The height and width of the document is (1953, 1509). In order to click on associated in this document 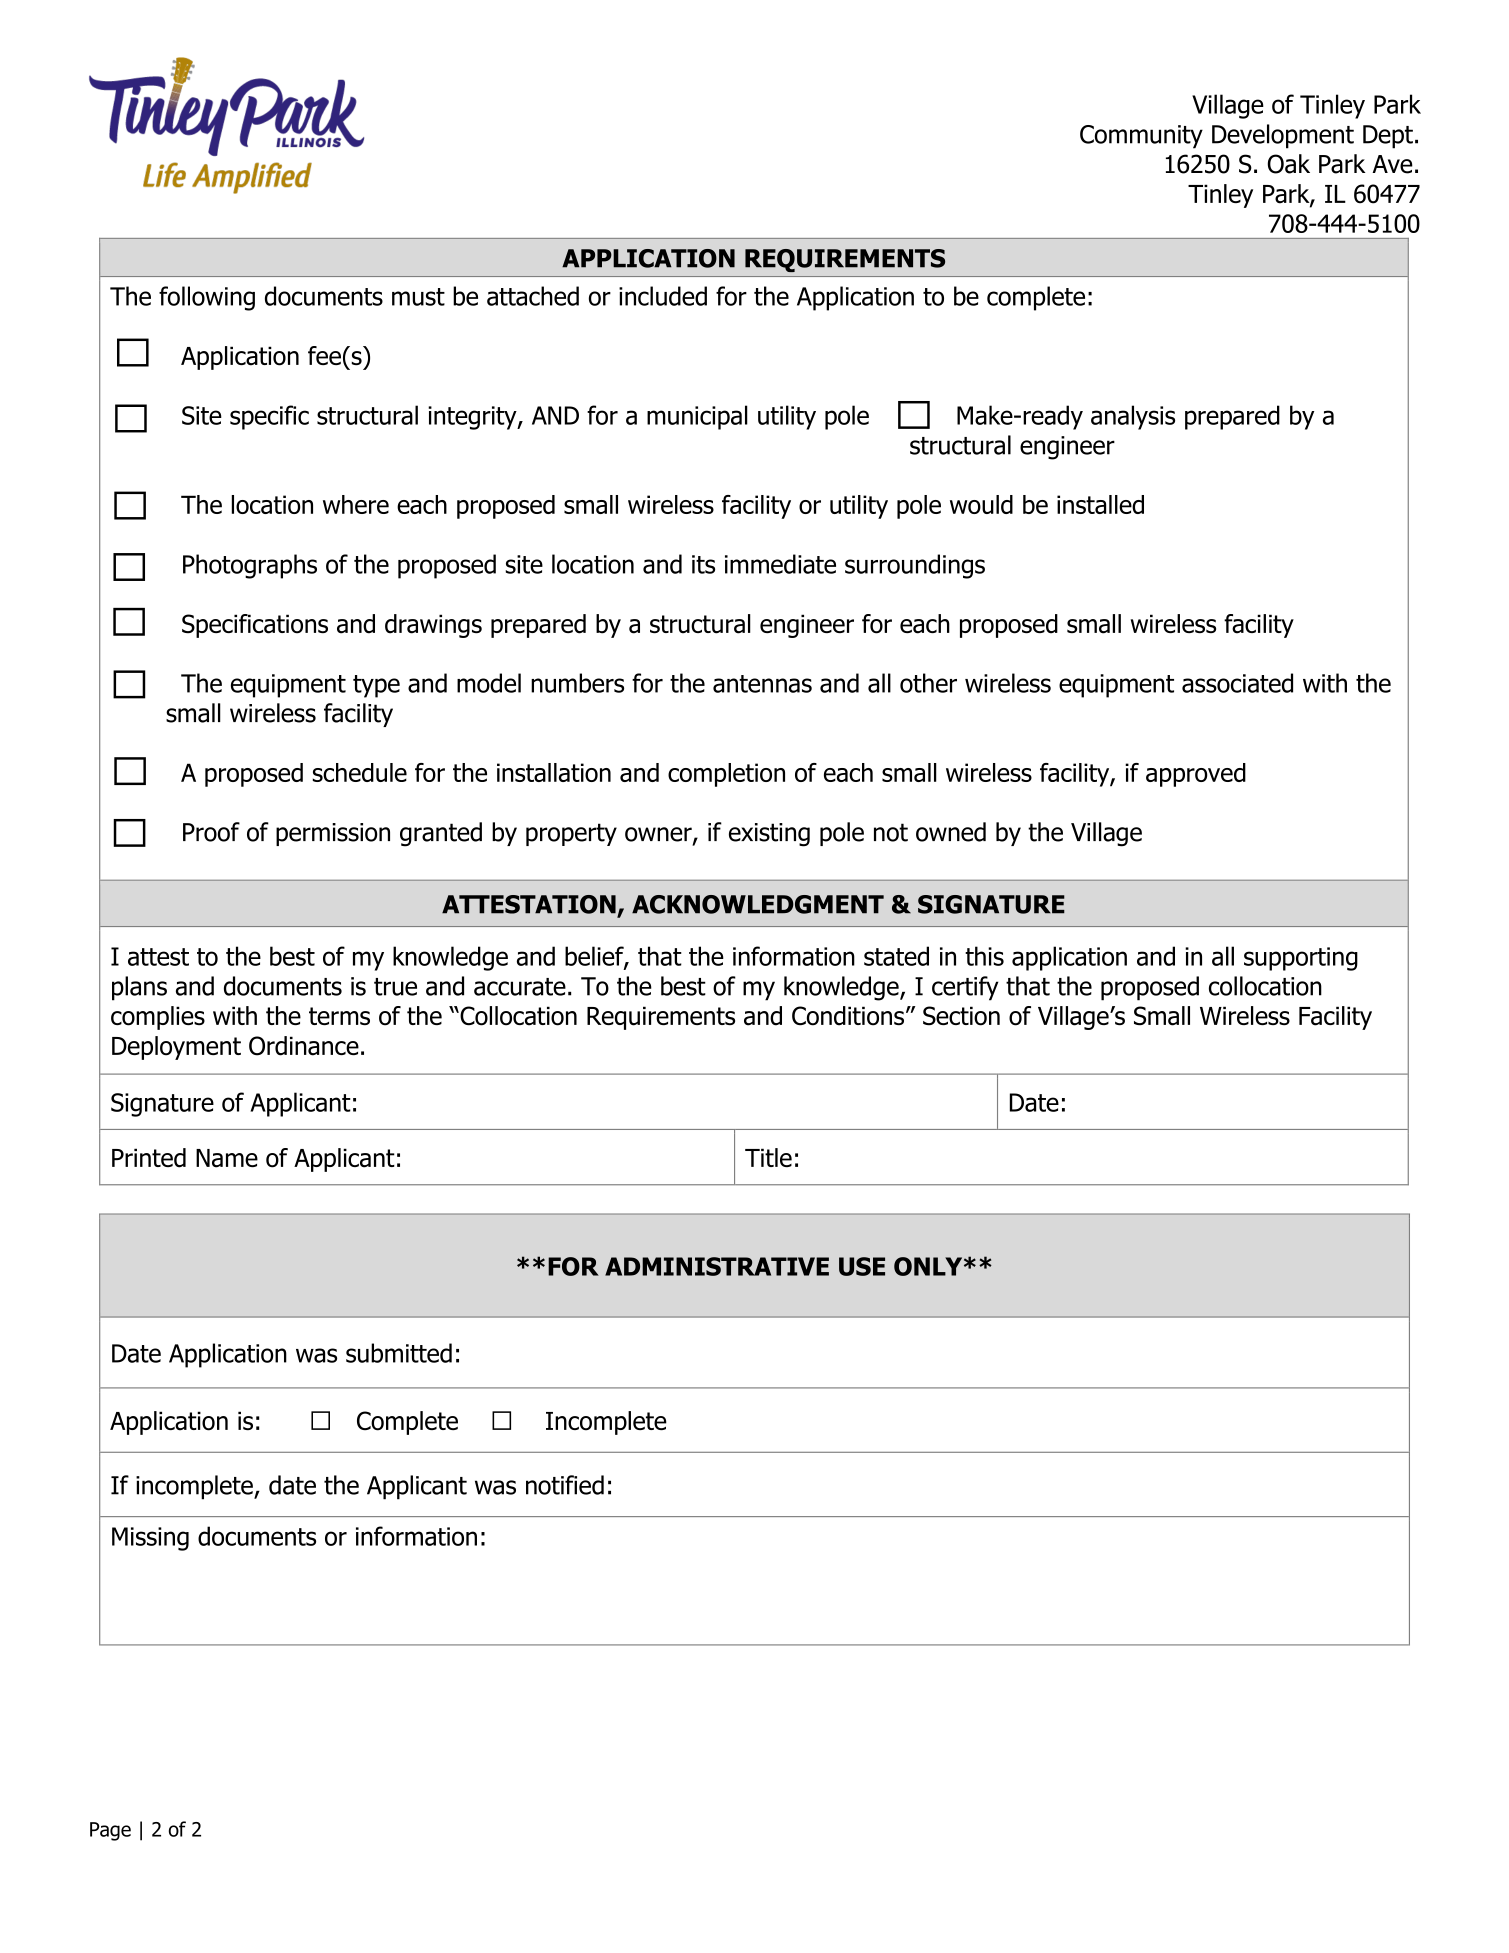, I will do `click(1237, 683)`.
